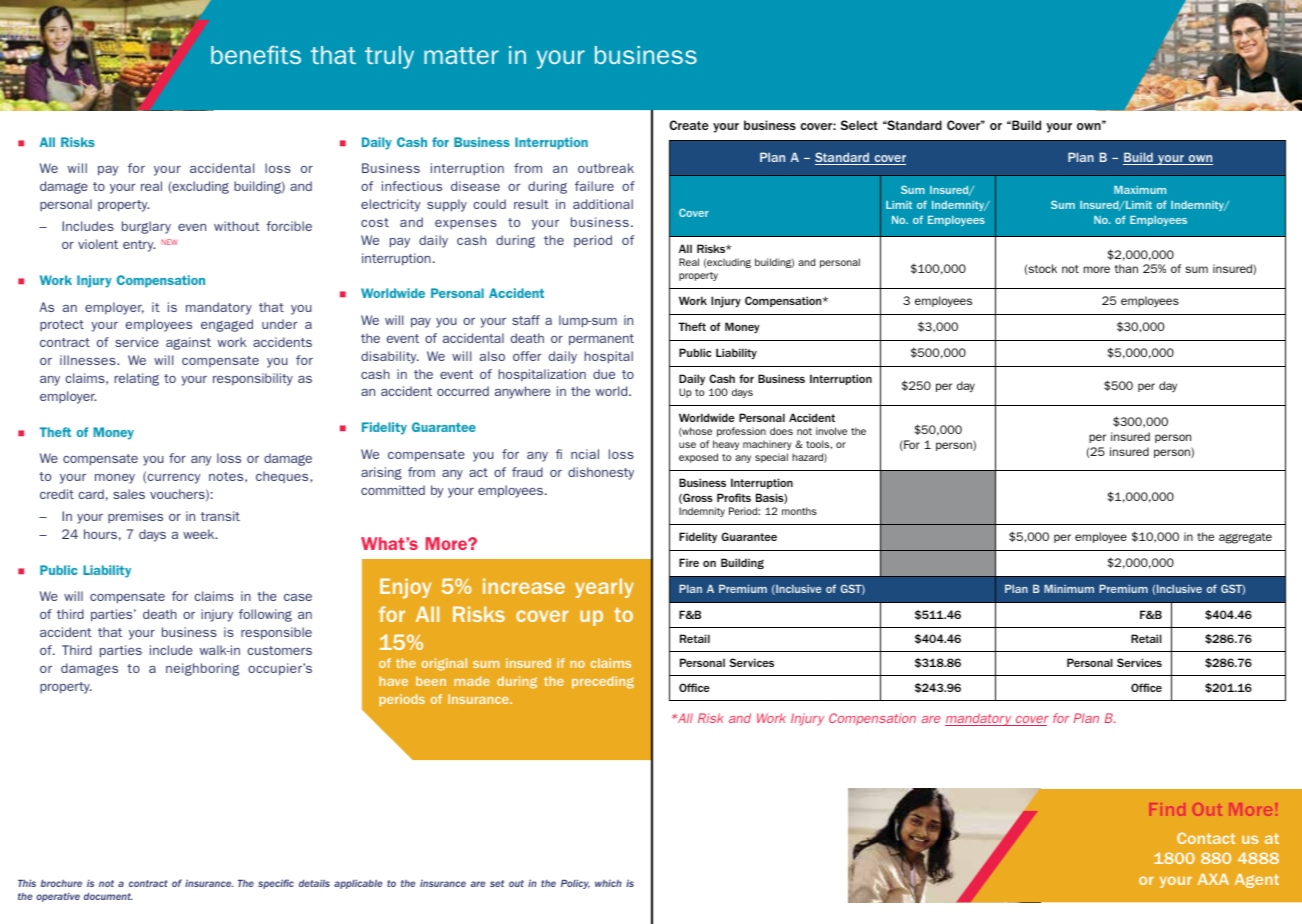  I want to click on failure, so click(594, 186).
